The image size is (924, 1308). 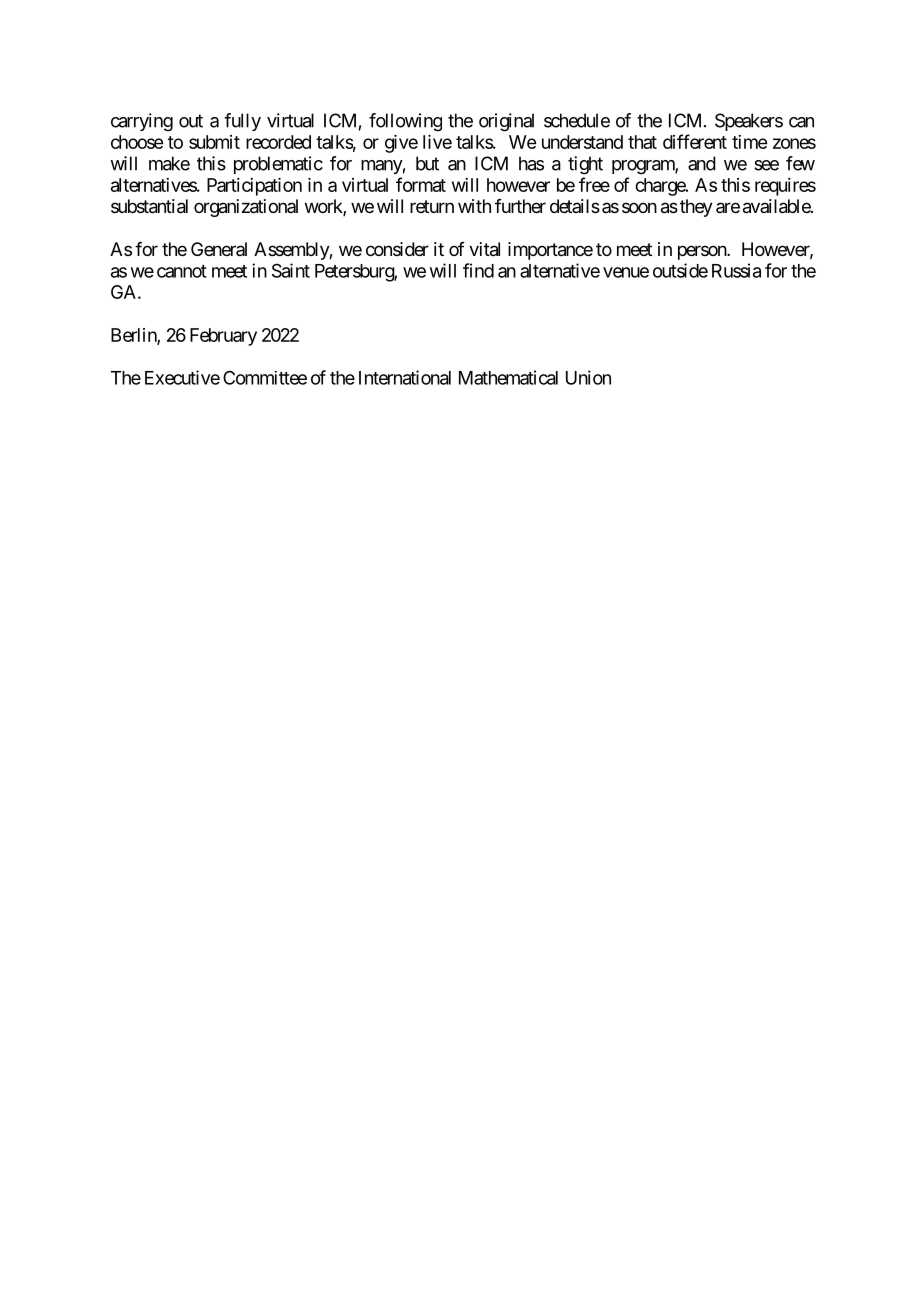 What do you see at coordinates (219, 249) in the screenshot?
I see `General` at bounding box center [219, 249].
